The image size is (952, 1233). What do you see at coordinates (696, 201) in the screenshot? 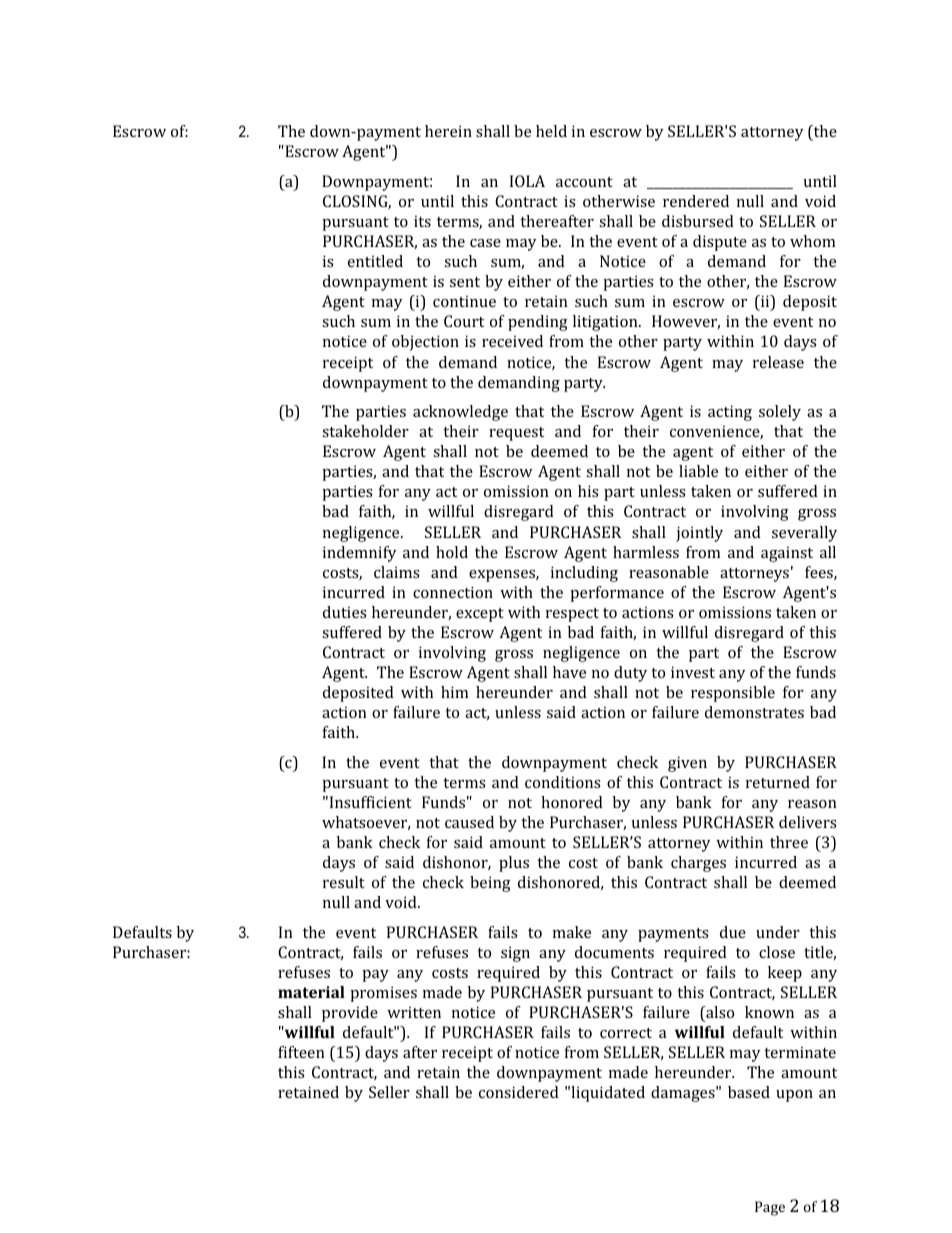
I see `rendered` at bounding box center [696, 201].
